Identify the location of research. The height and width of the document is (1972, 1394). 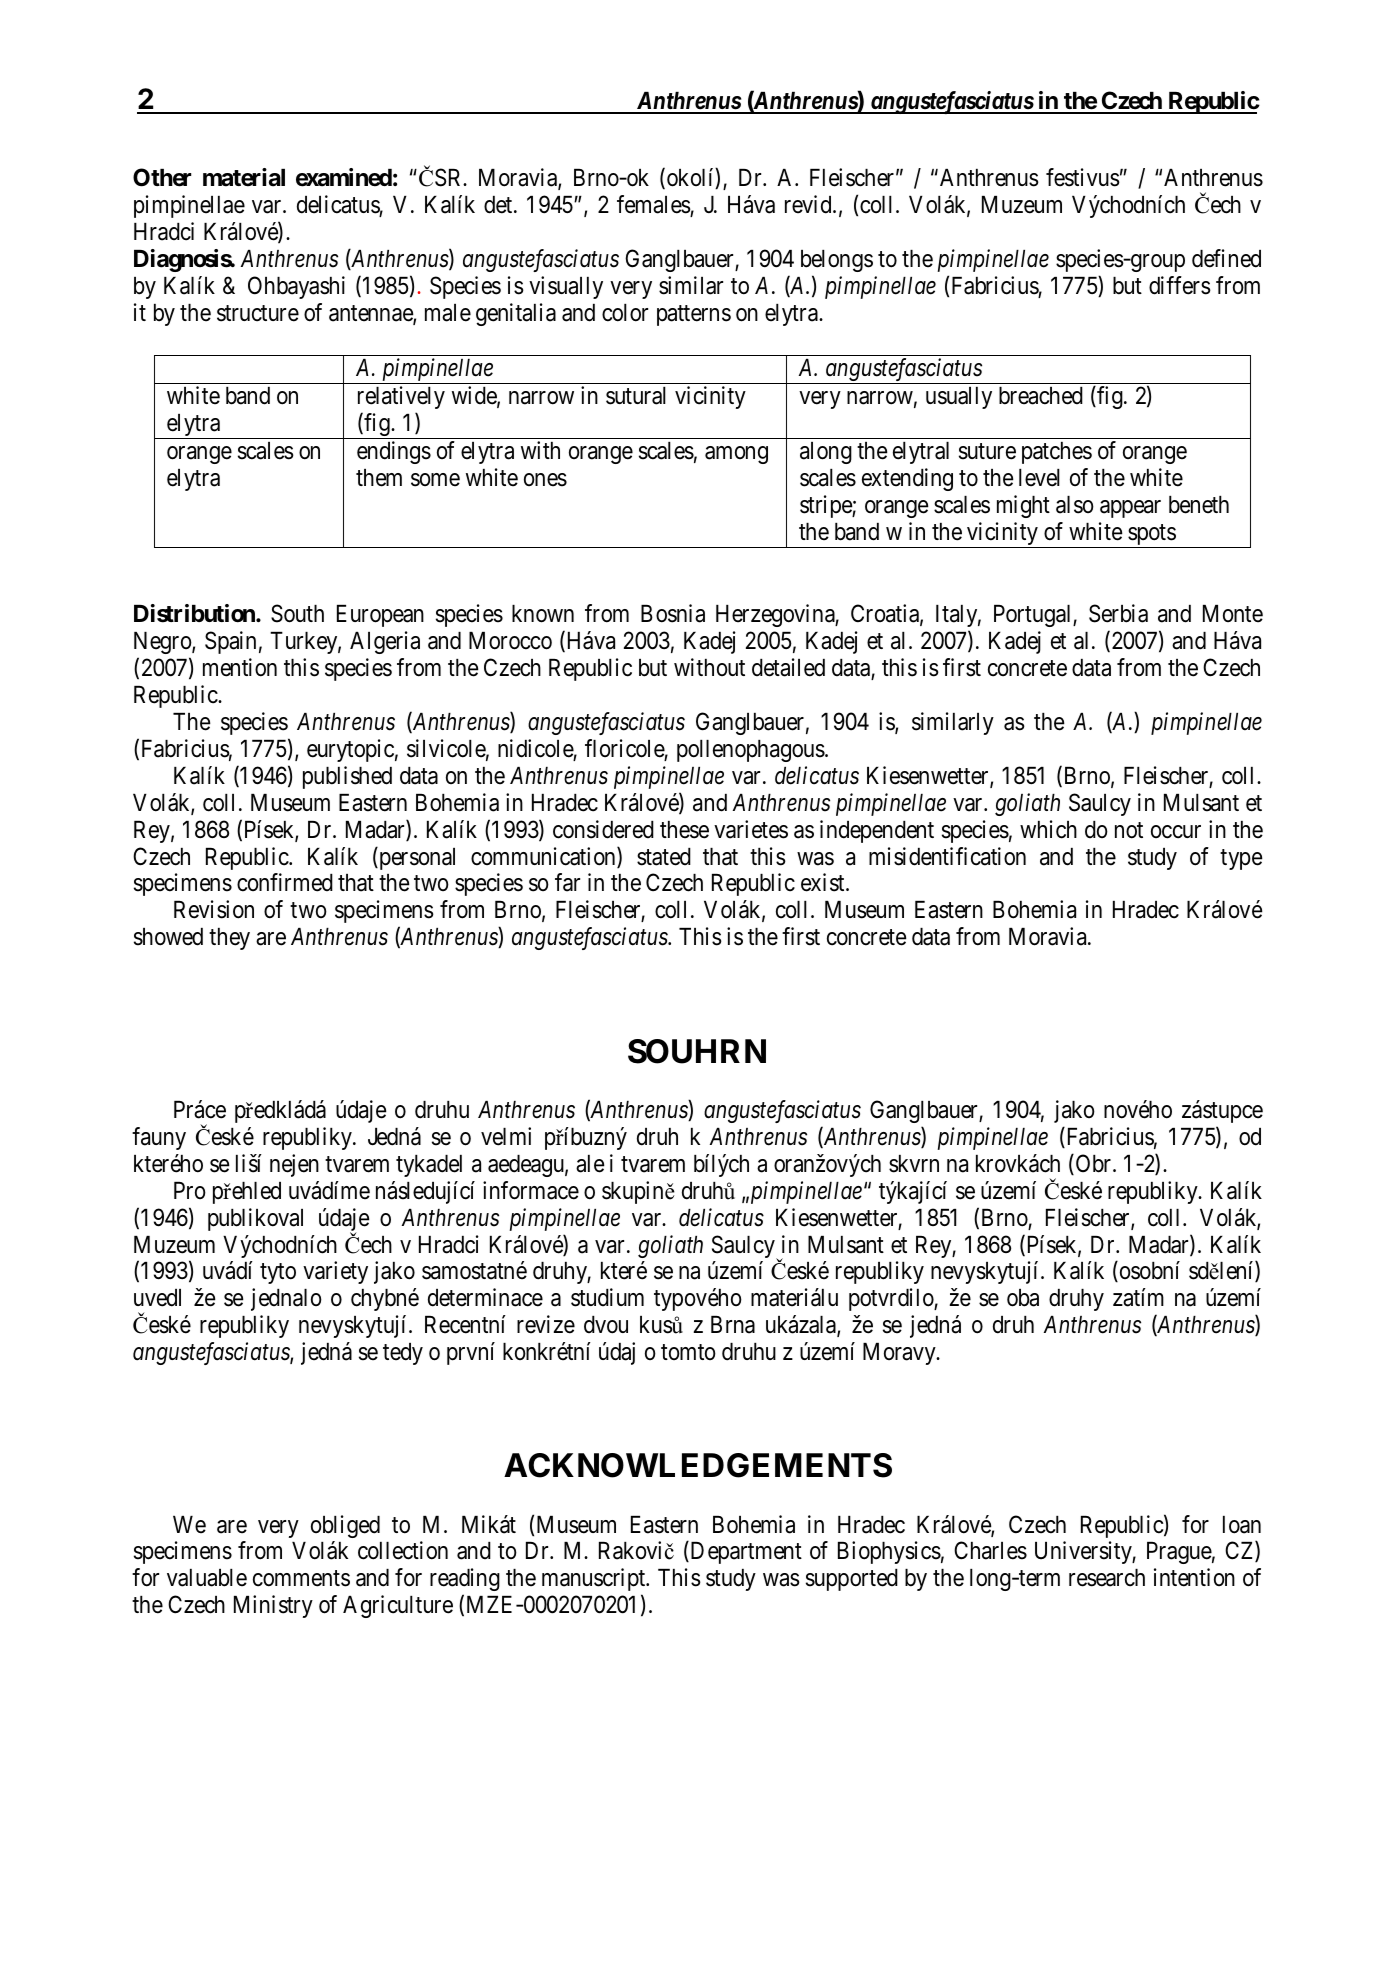
(1107, 1578).
